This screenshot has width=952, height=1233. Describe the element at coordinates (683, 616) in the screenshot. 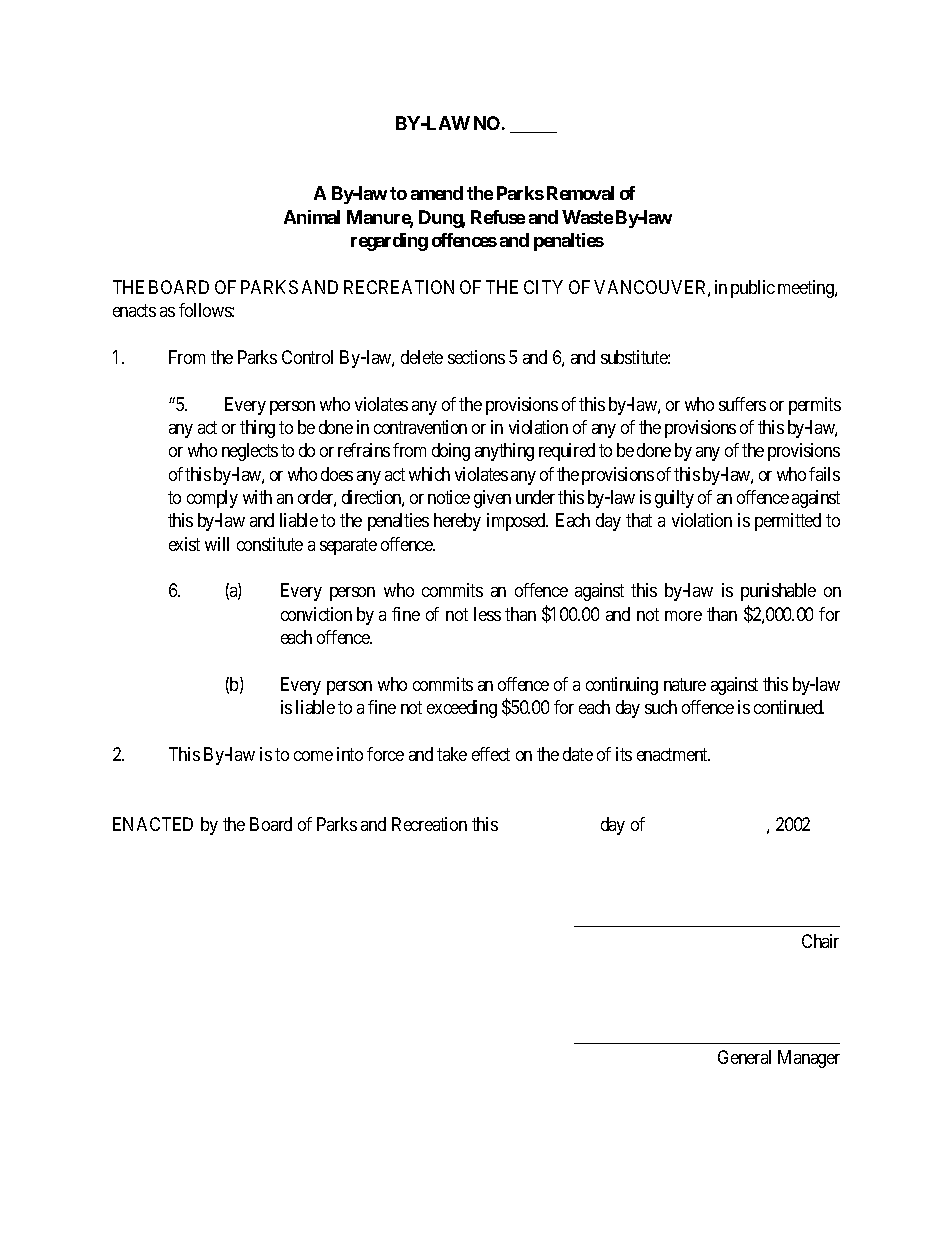

I see `more` at that location.
